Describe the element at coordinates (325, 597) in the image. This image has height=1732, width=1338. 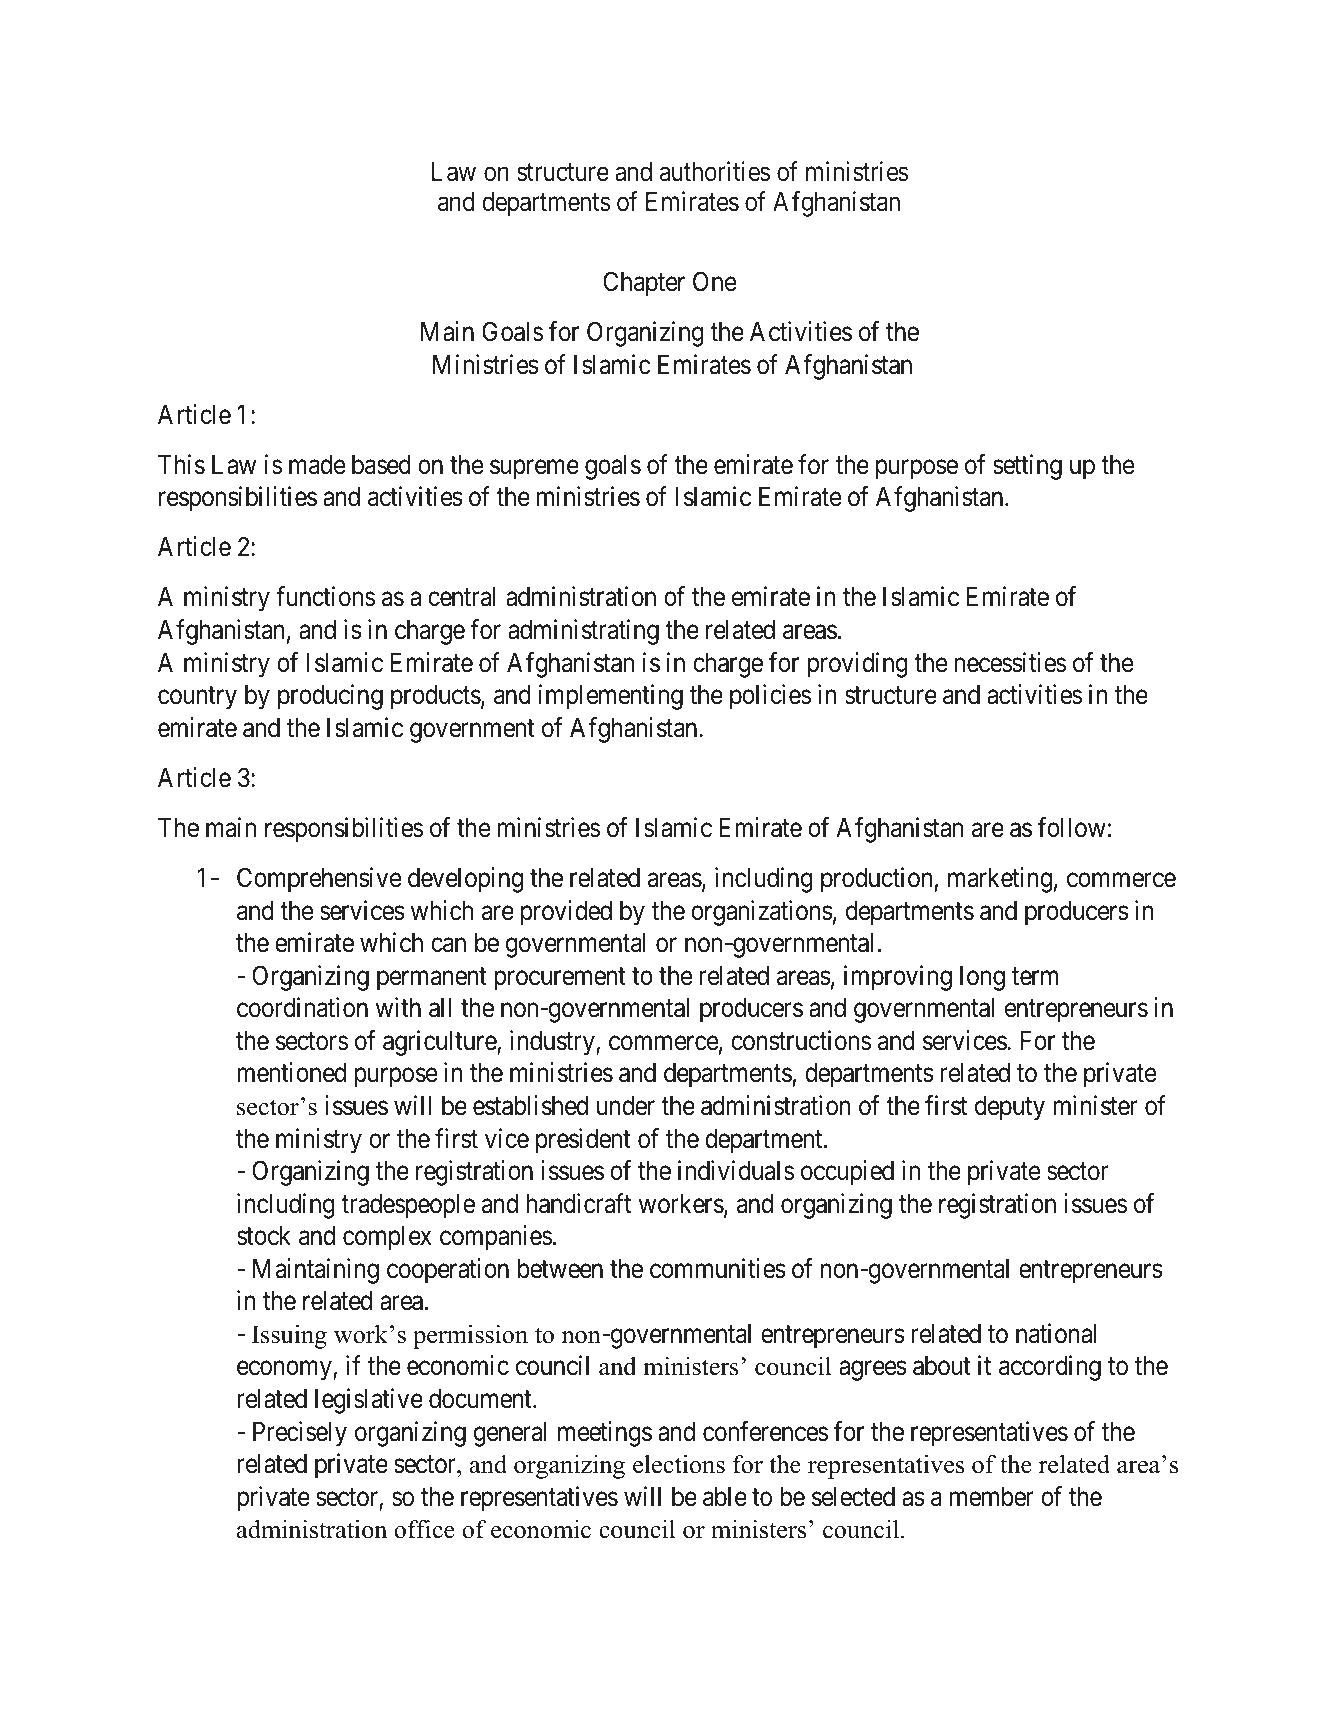
I see `functions` at that location.
